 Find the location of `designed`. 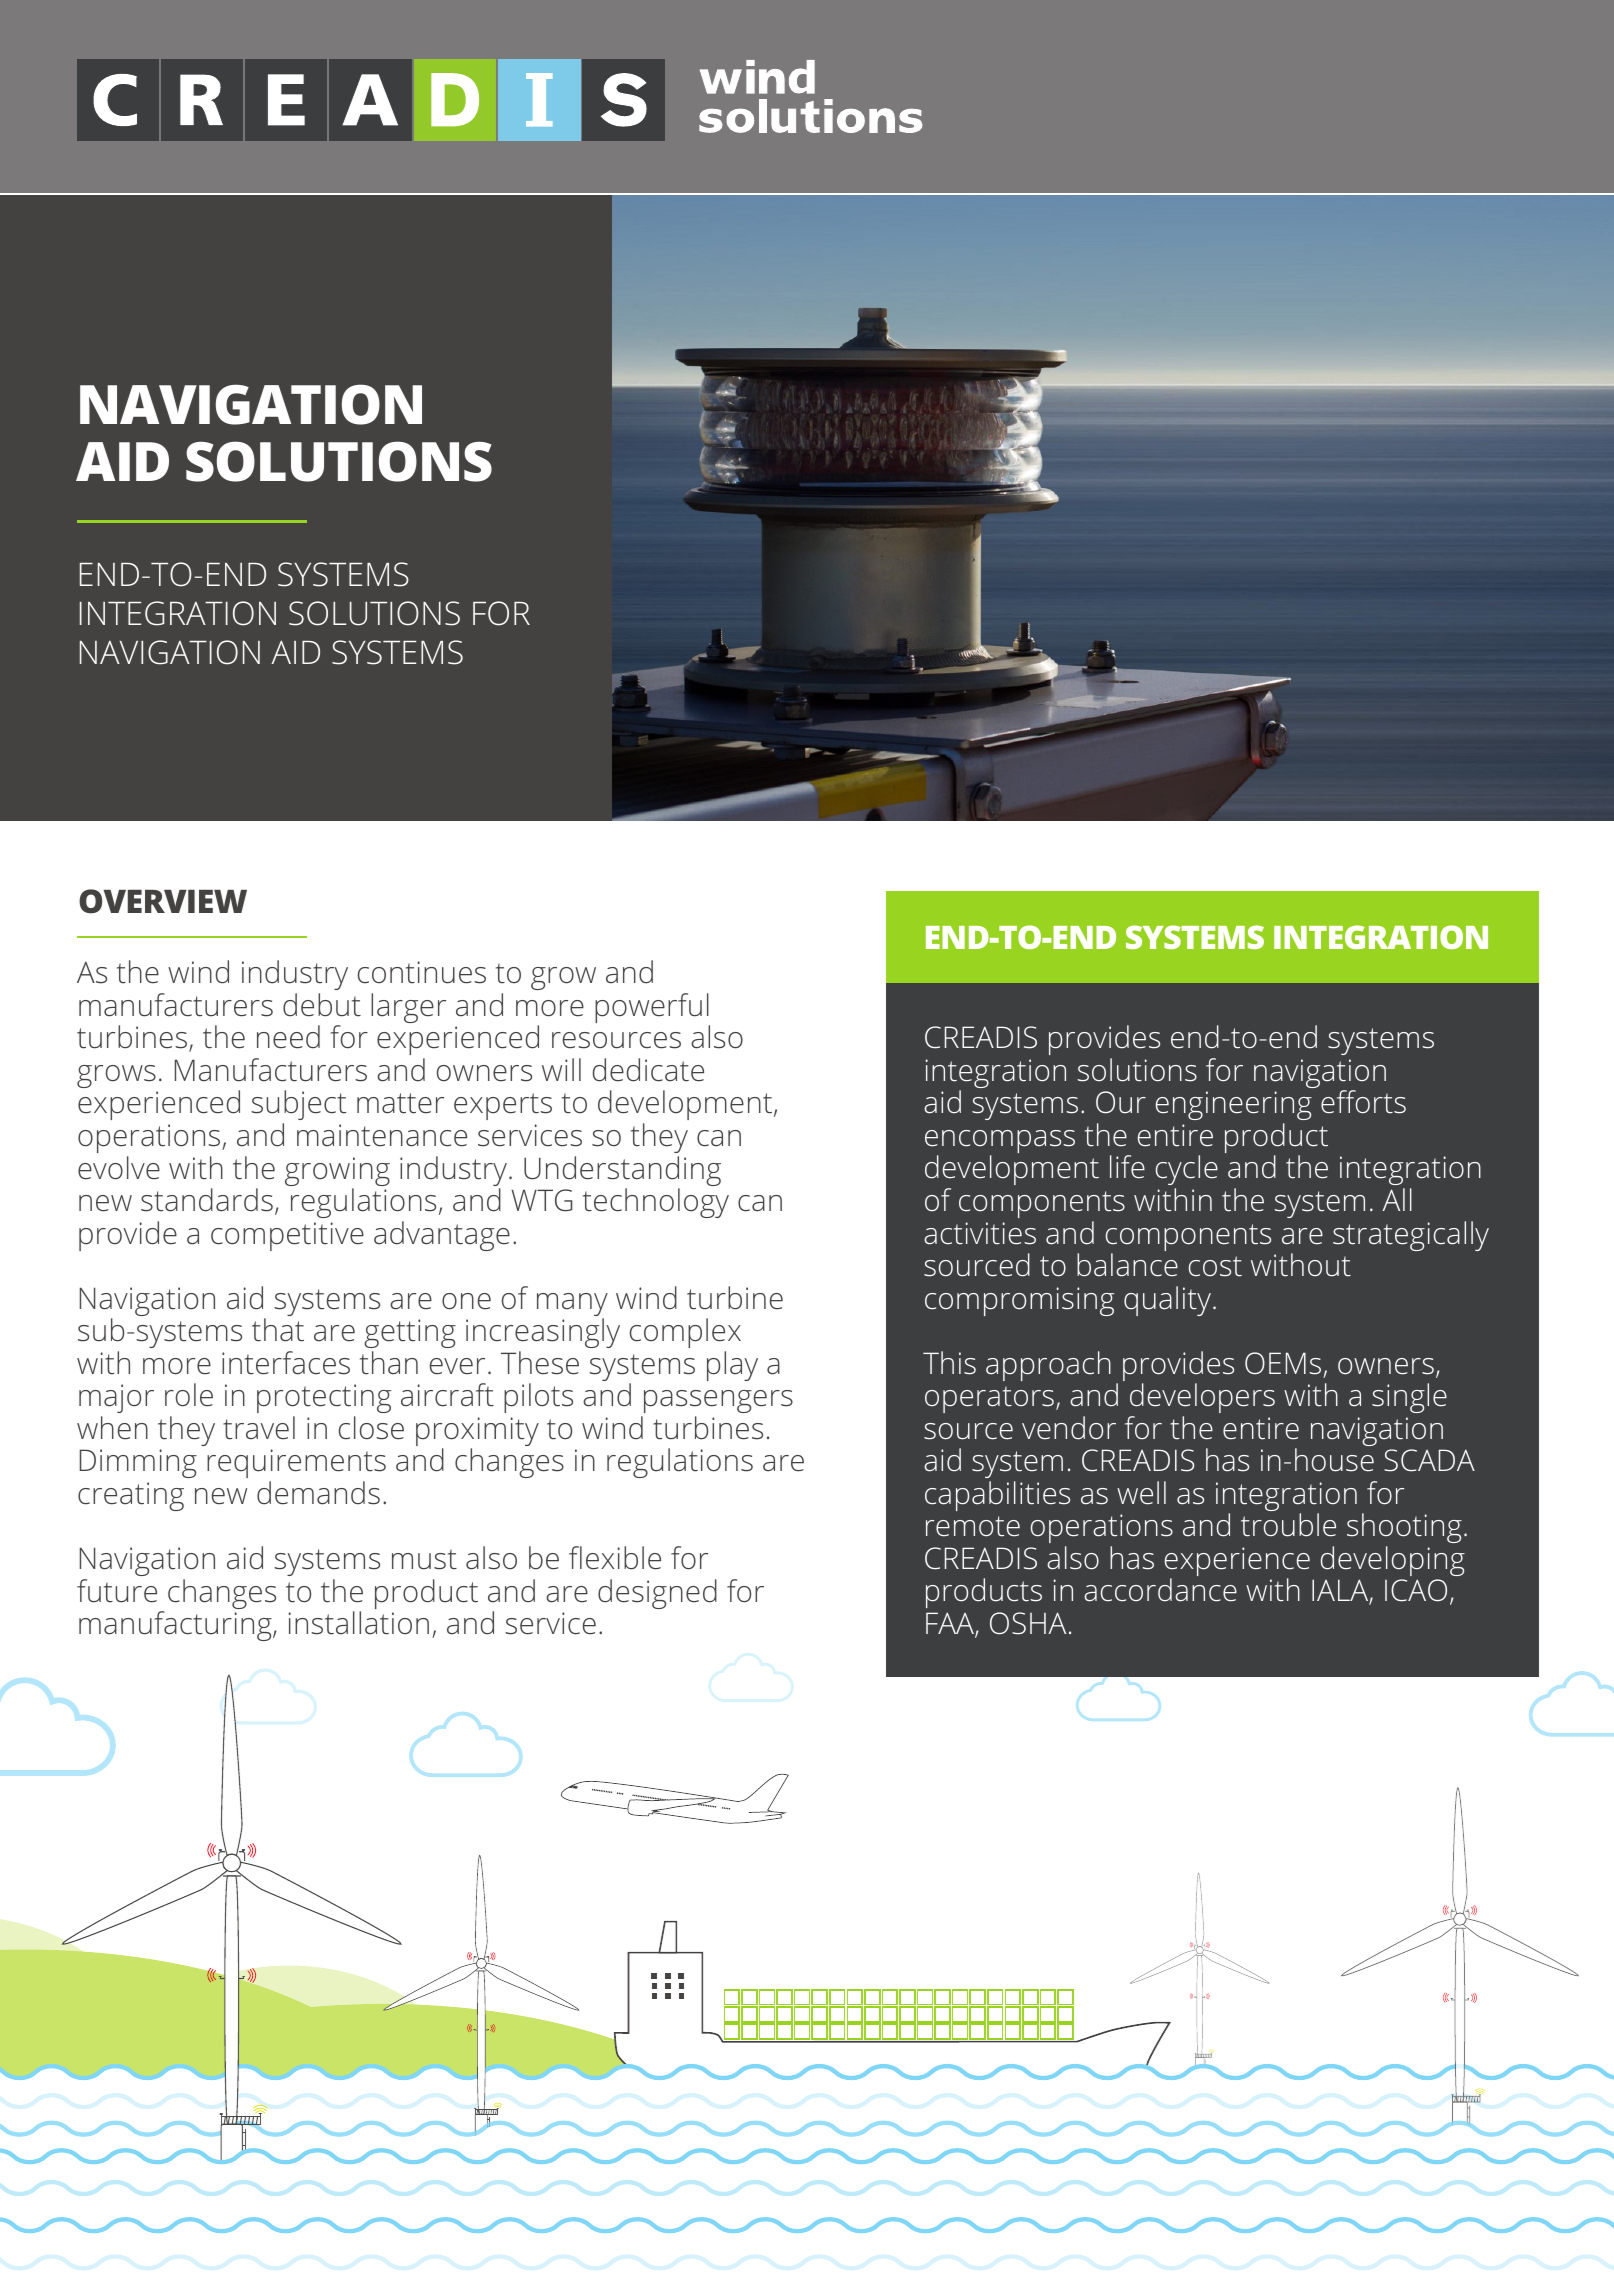

designed is located at coordinates (657, 1594).
